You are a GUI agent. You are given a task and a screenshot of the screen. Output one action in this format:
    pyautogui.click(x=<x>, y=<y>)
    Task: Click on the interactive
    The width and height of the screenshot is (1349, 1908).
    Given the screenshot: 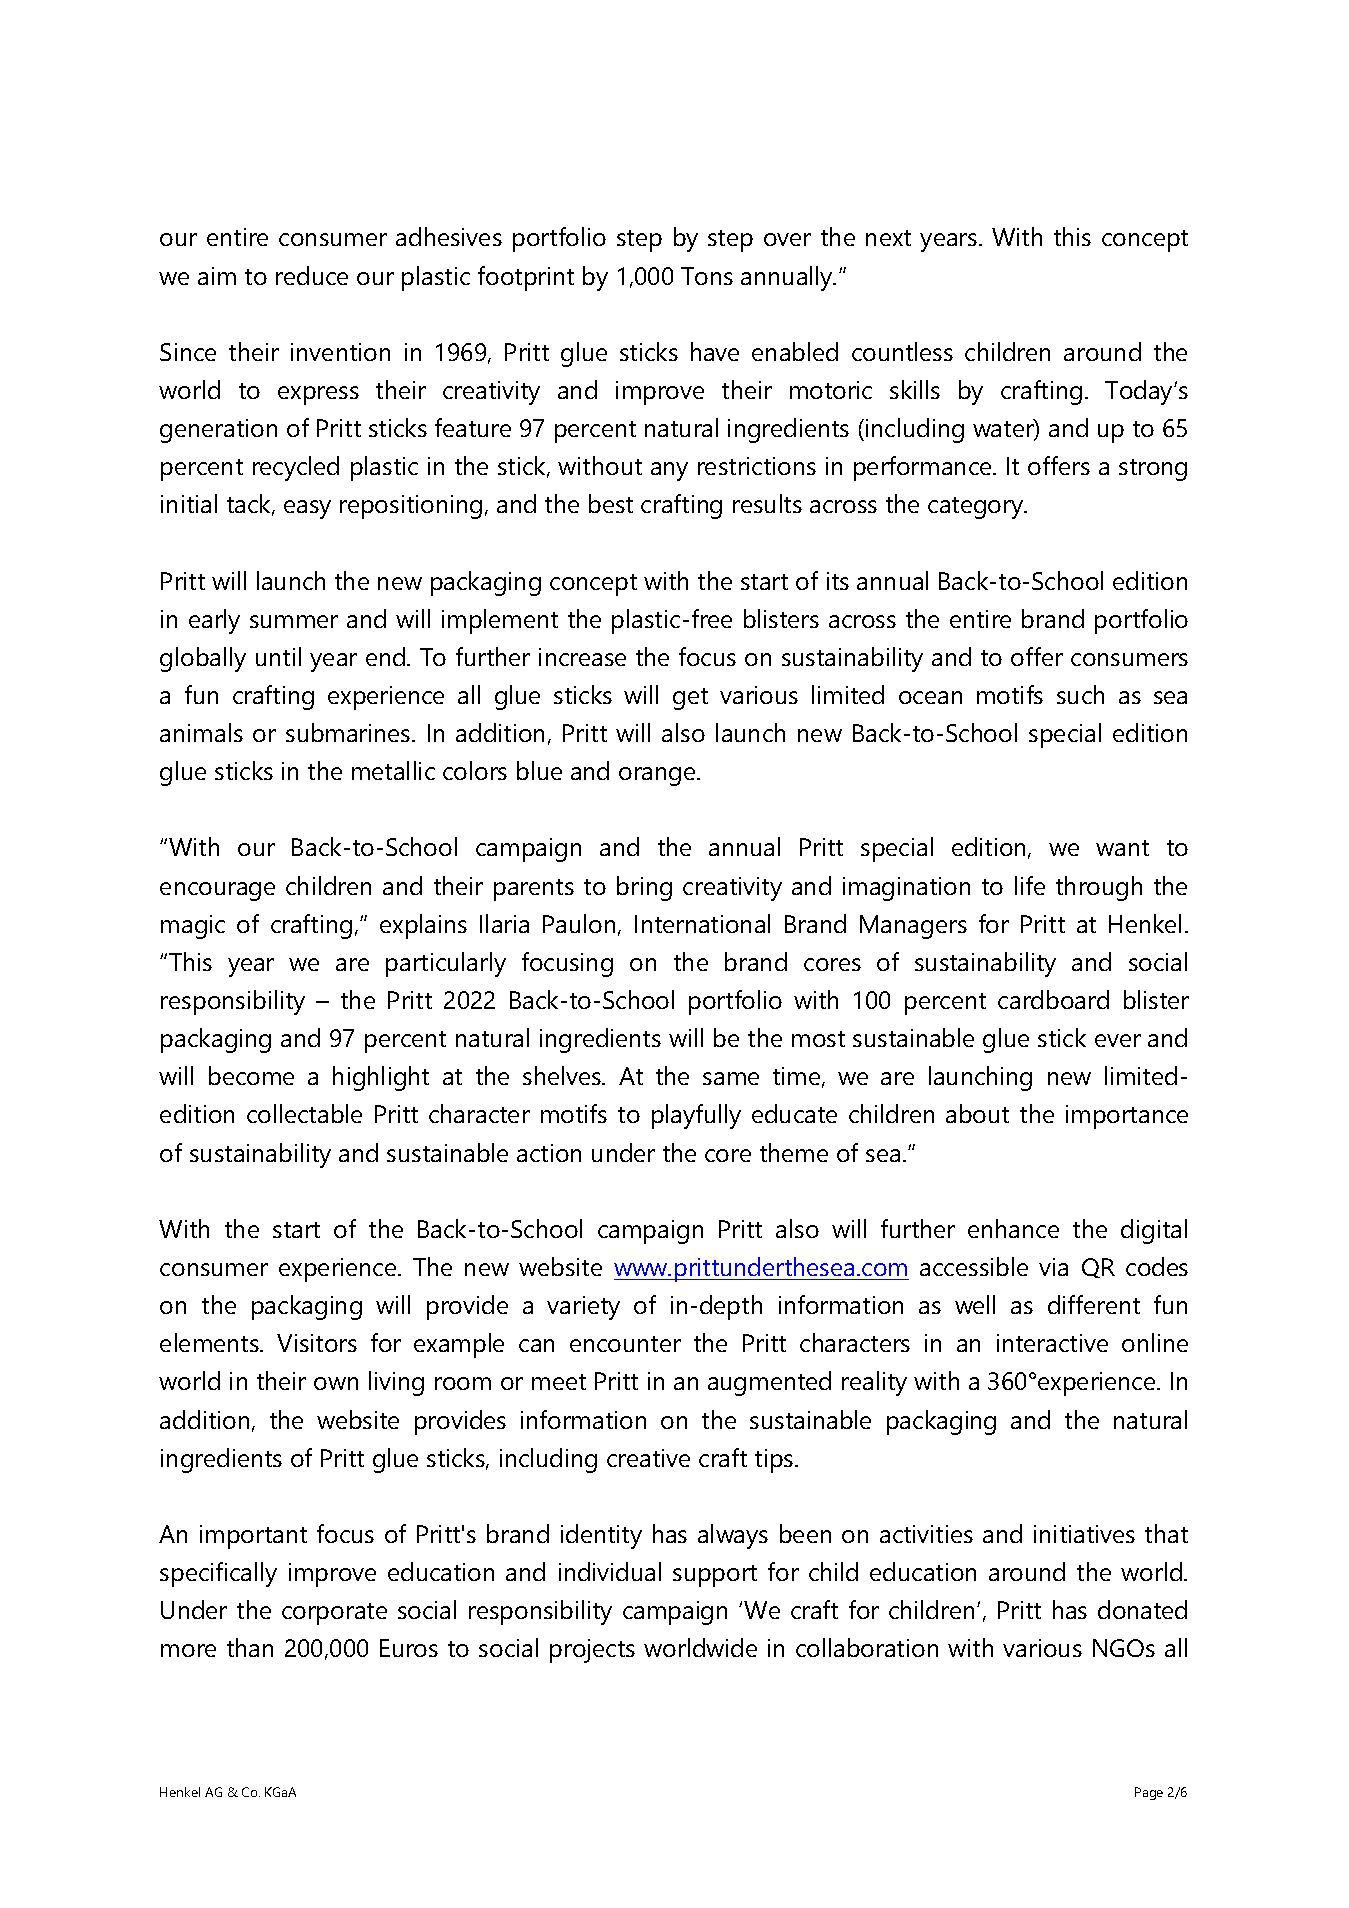 What is the action you would take?
    pyautogui.click(x=1052, y=1343)
